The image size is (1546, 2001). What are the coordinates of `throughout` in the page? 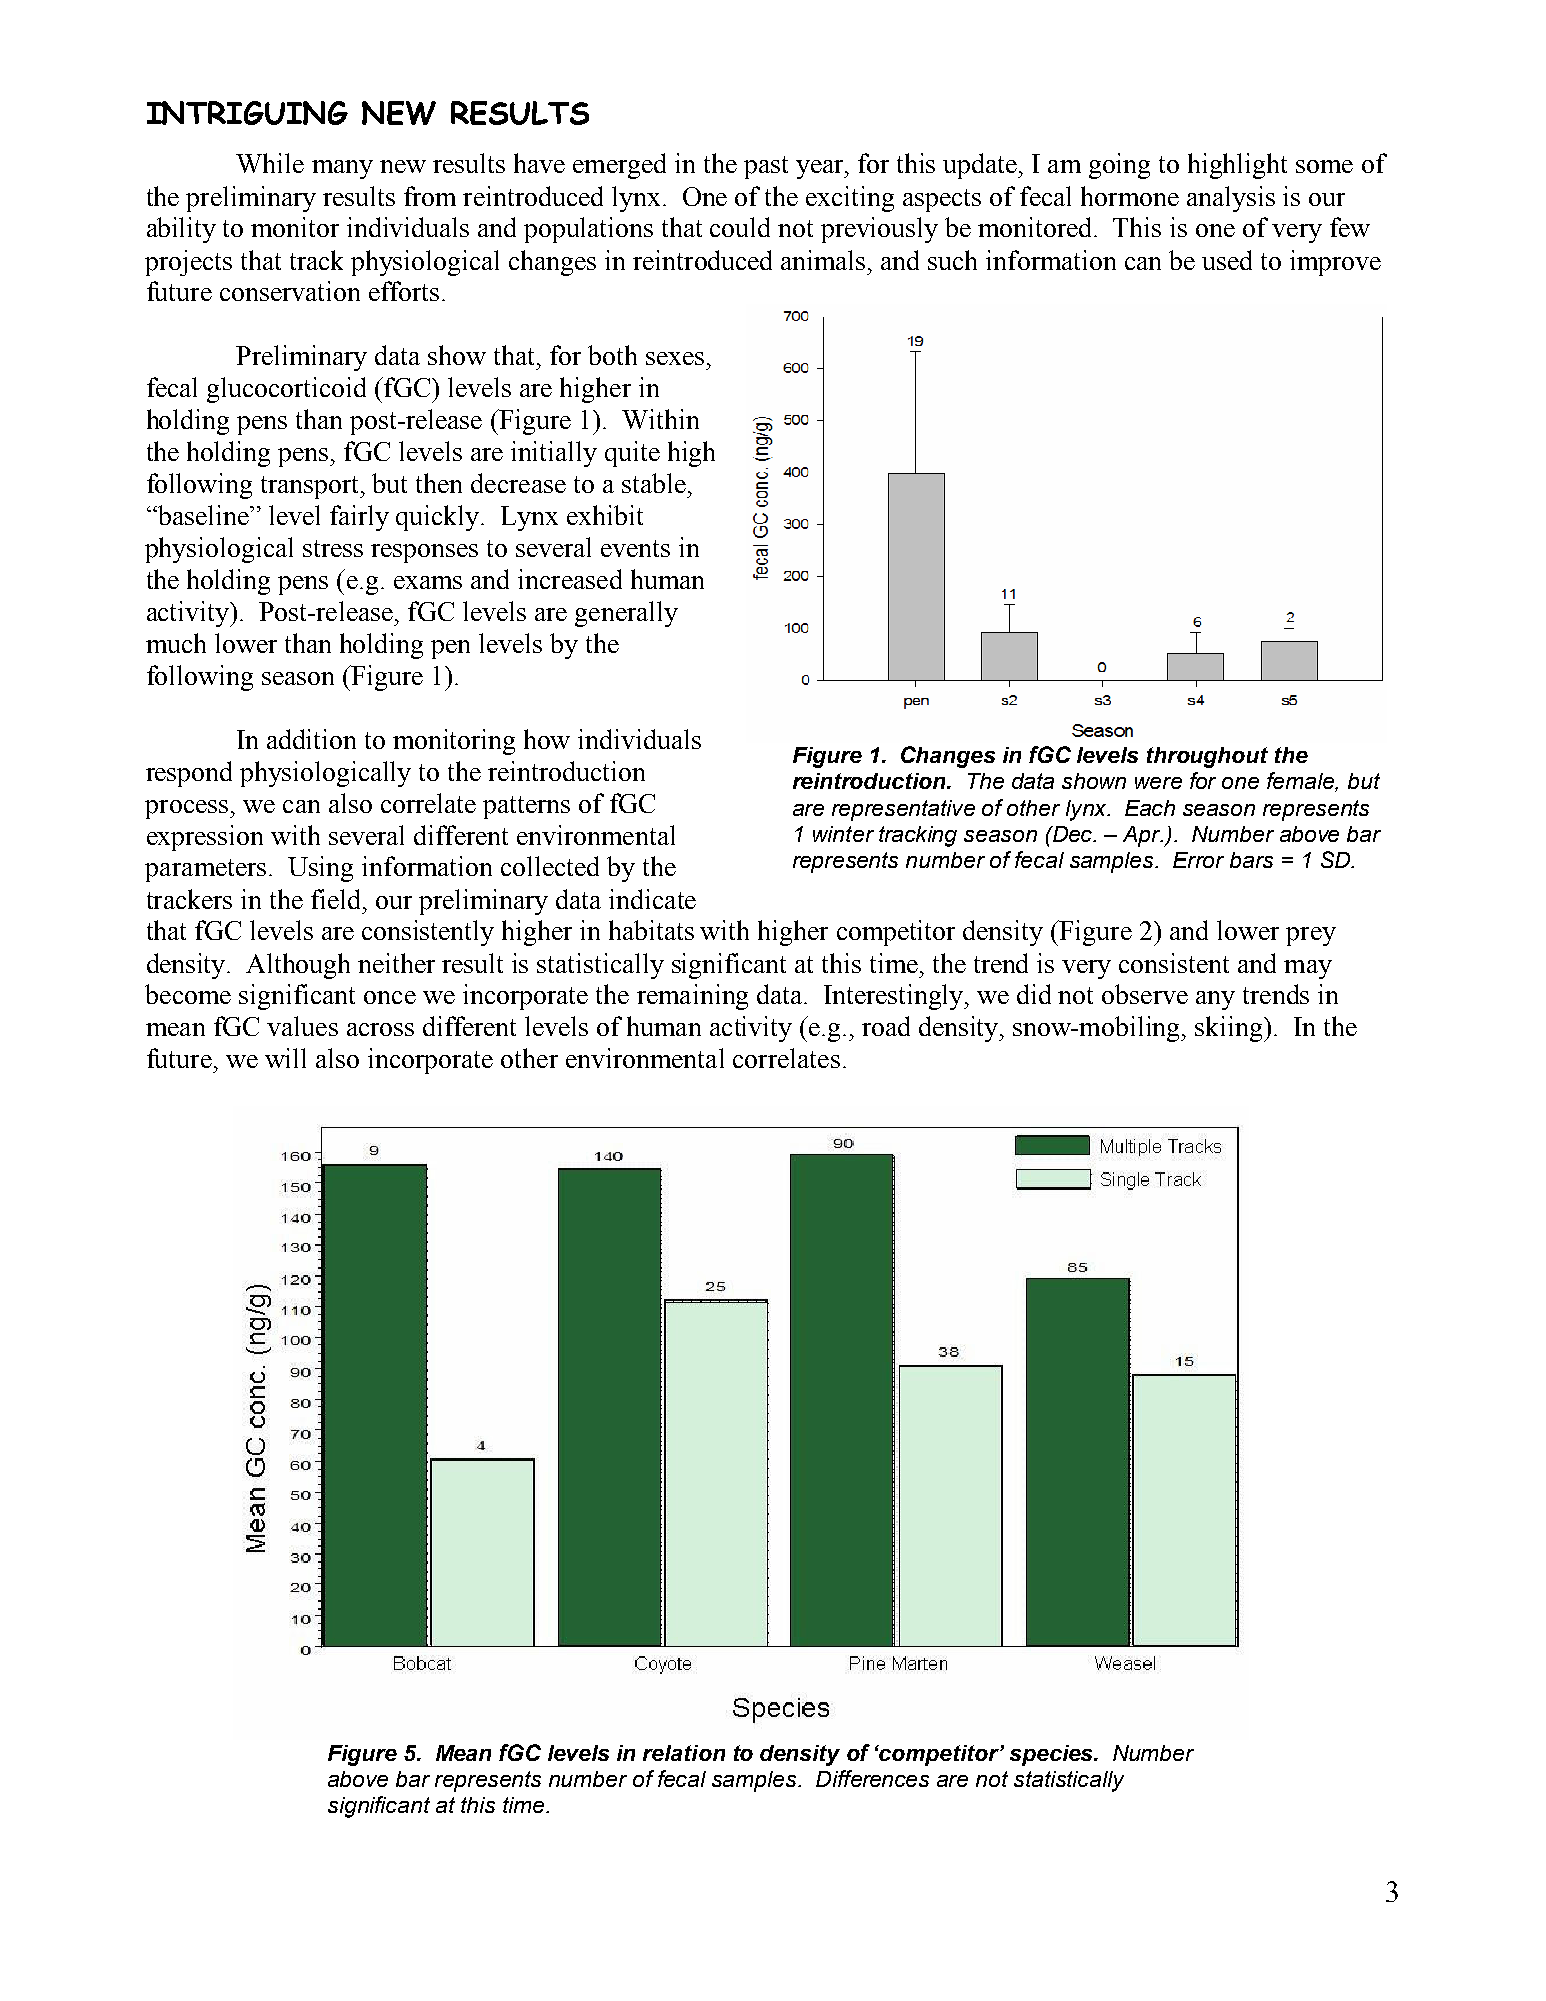 It's located at (1207, 757).
